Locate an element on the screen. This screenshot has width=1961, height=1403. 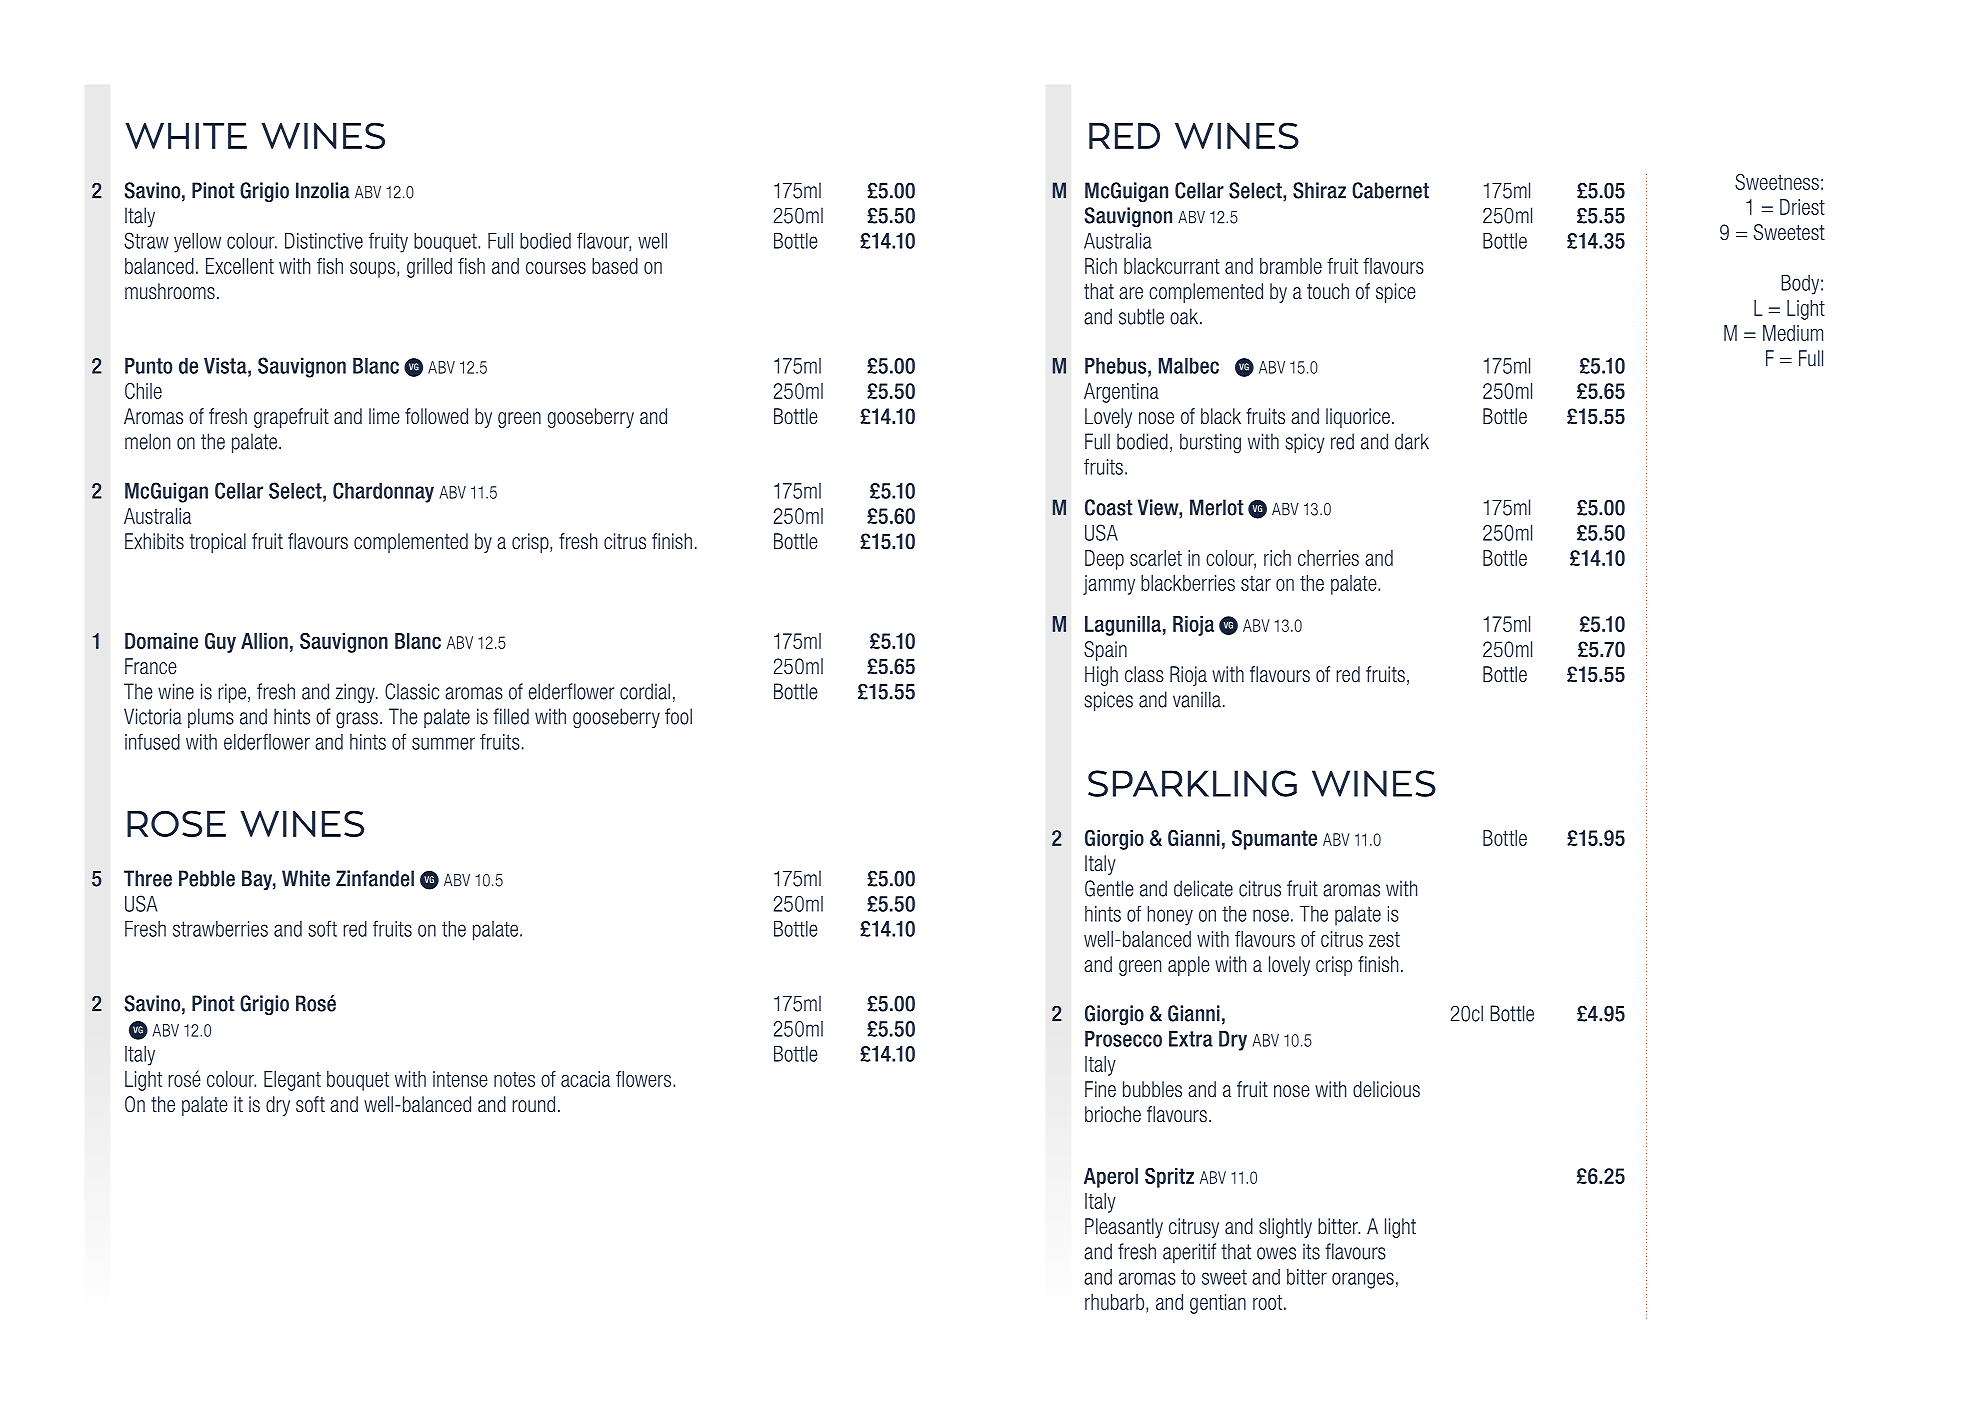
dark is located at coordinates (1412, 441).
